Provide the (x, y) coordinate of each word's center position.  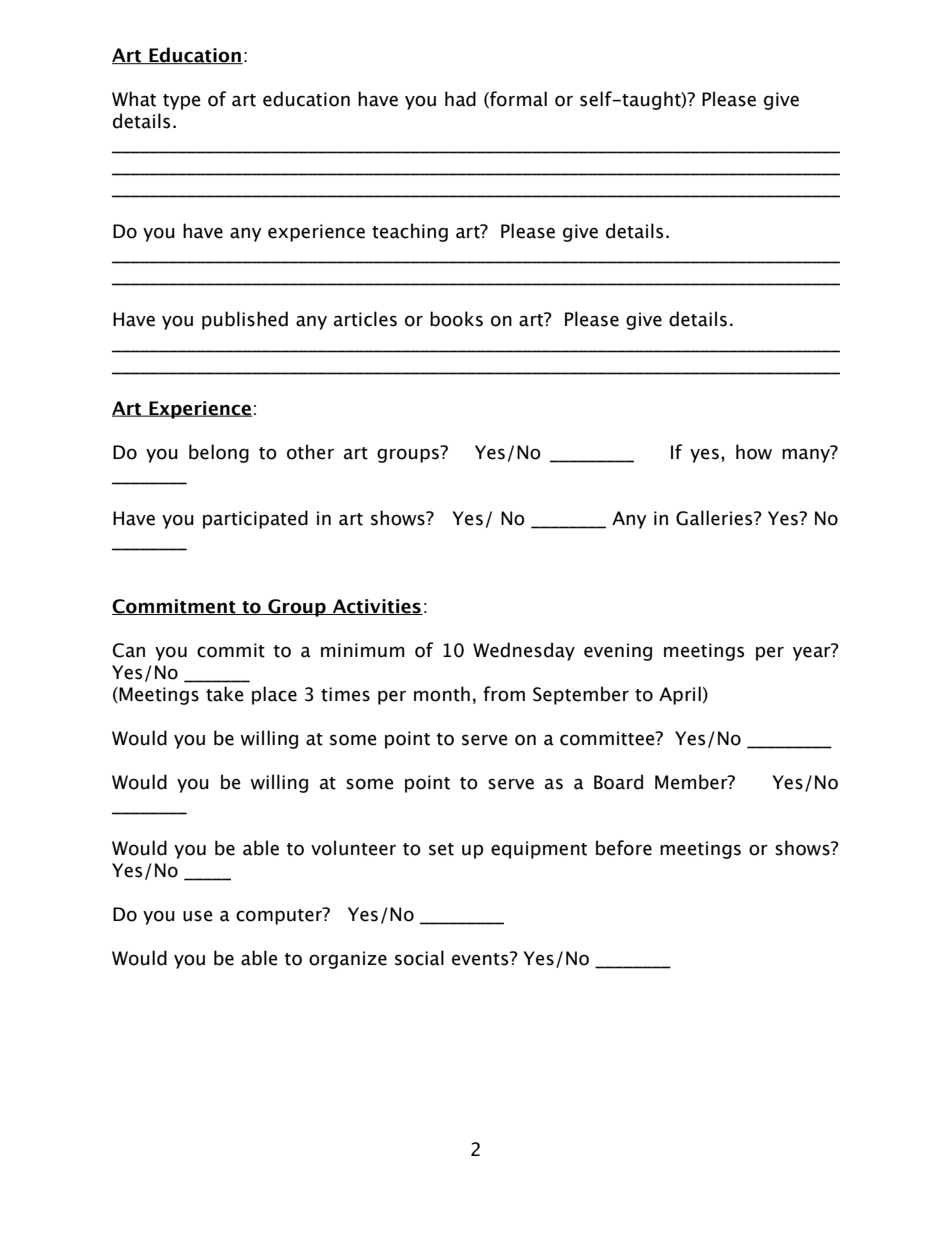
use (198, 916)
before (624, 848)
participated (255, 519)
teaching (410, 232)
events (481, 958)
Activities (376, 607)
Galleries (715, 518)
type (182, 102)
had (460, 99)
